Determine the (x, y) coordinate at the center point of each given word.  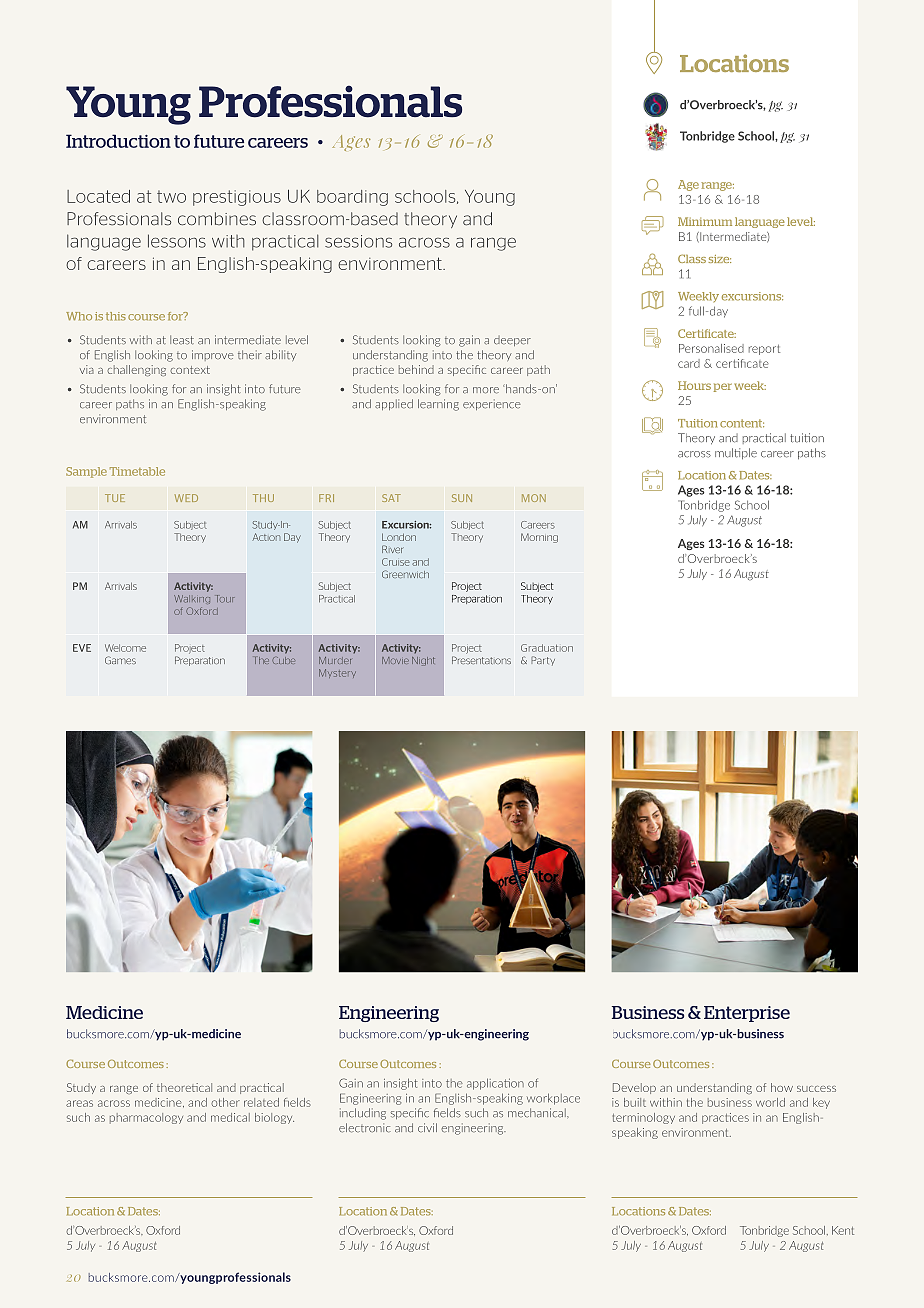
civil (427, 1127)
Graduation (547, 648)
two (171, 196)
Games (120, 660)
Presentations (481, 660)
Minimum (705, 221)
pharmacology (146, 1118)
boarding (352, 198)
